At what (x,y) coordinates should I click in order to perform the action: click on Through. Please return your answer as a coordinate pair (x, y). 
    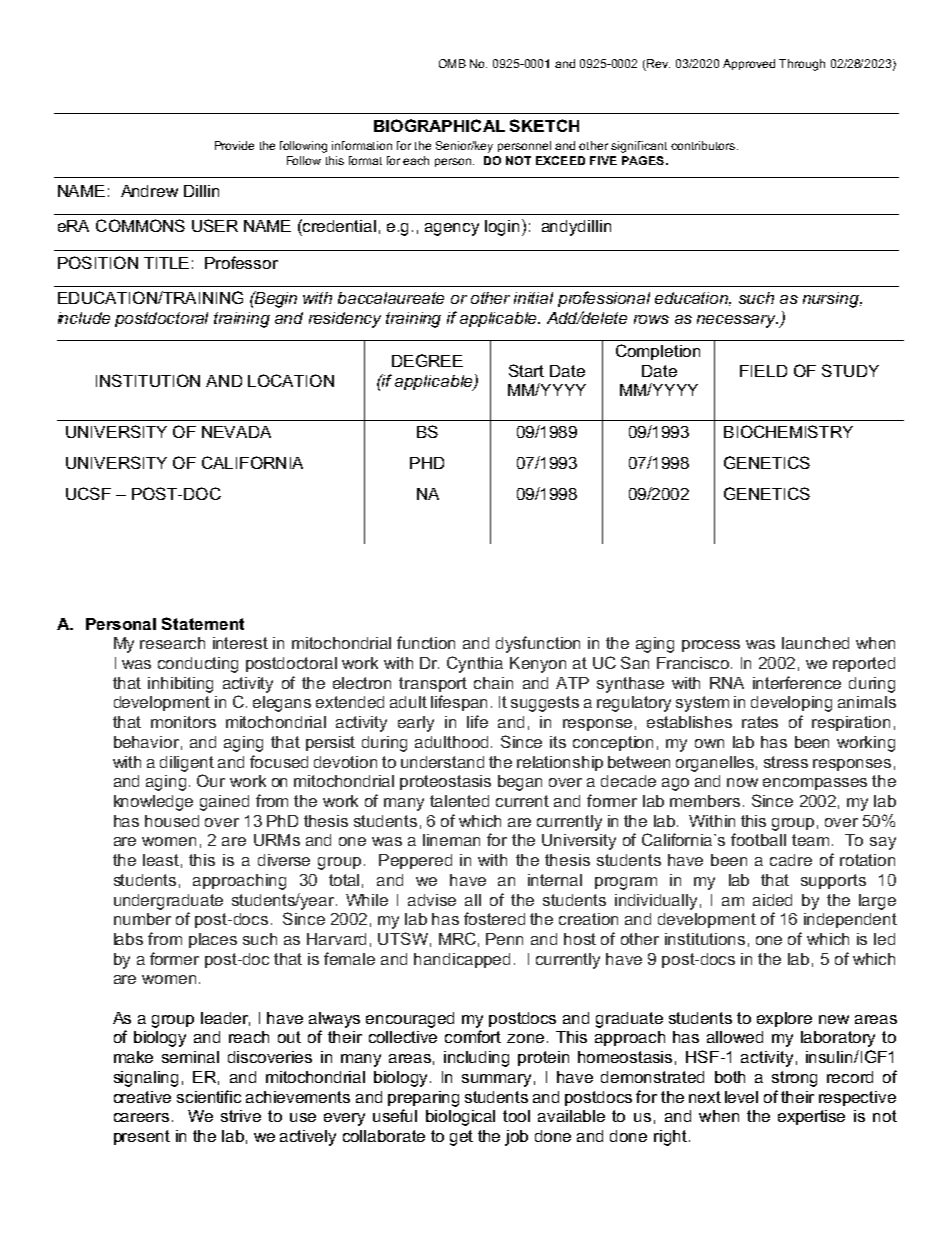
    Looking at the image, I should click on (802, 65).
